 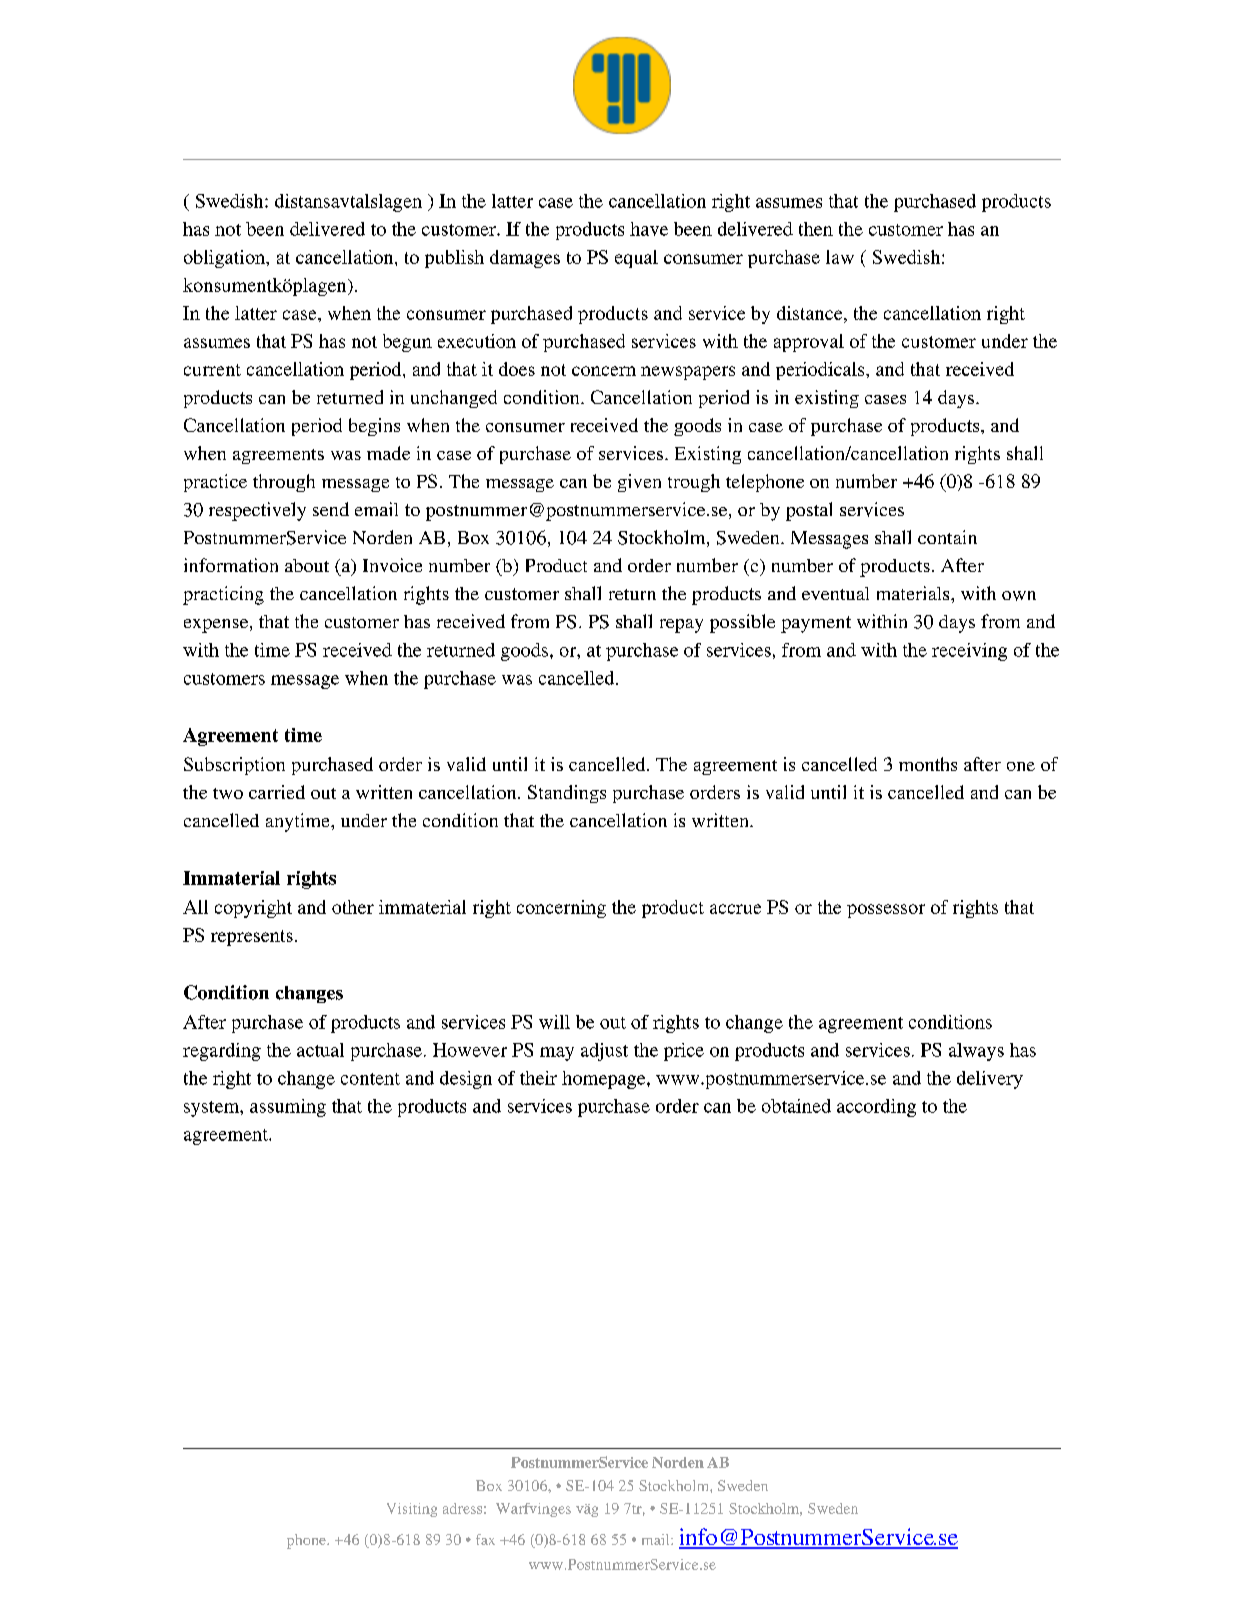 I want to click on equal, so click(x=636, y=259).
